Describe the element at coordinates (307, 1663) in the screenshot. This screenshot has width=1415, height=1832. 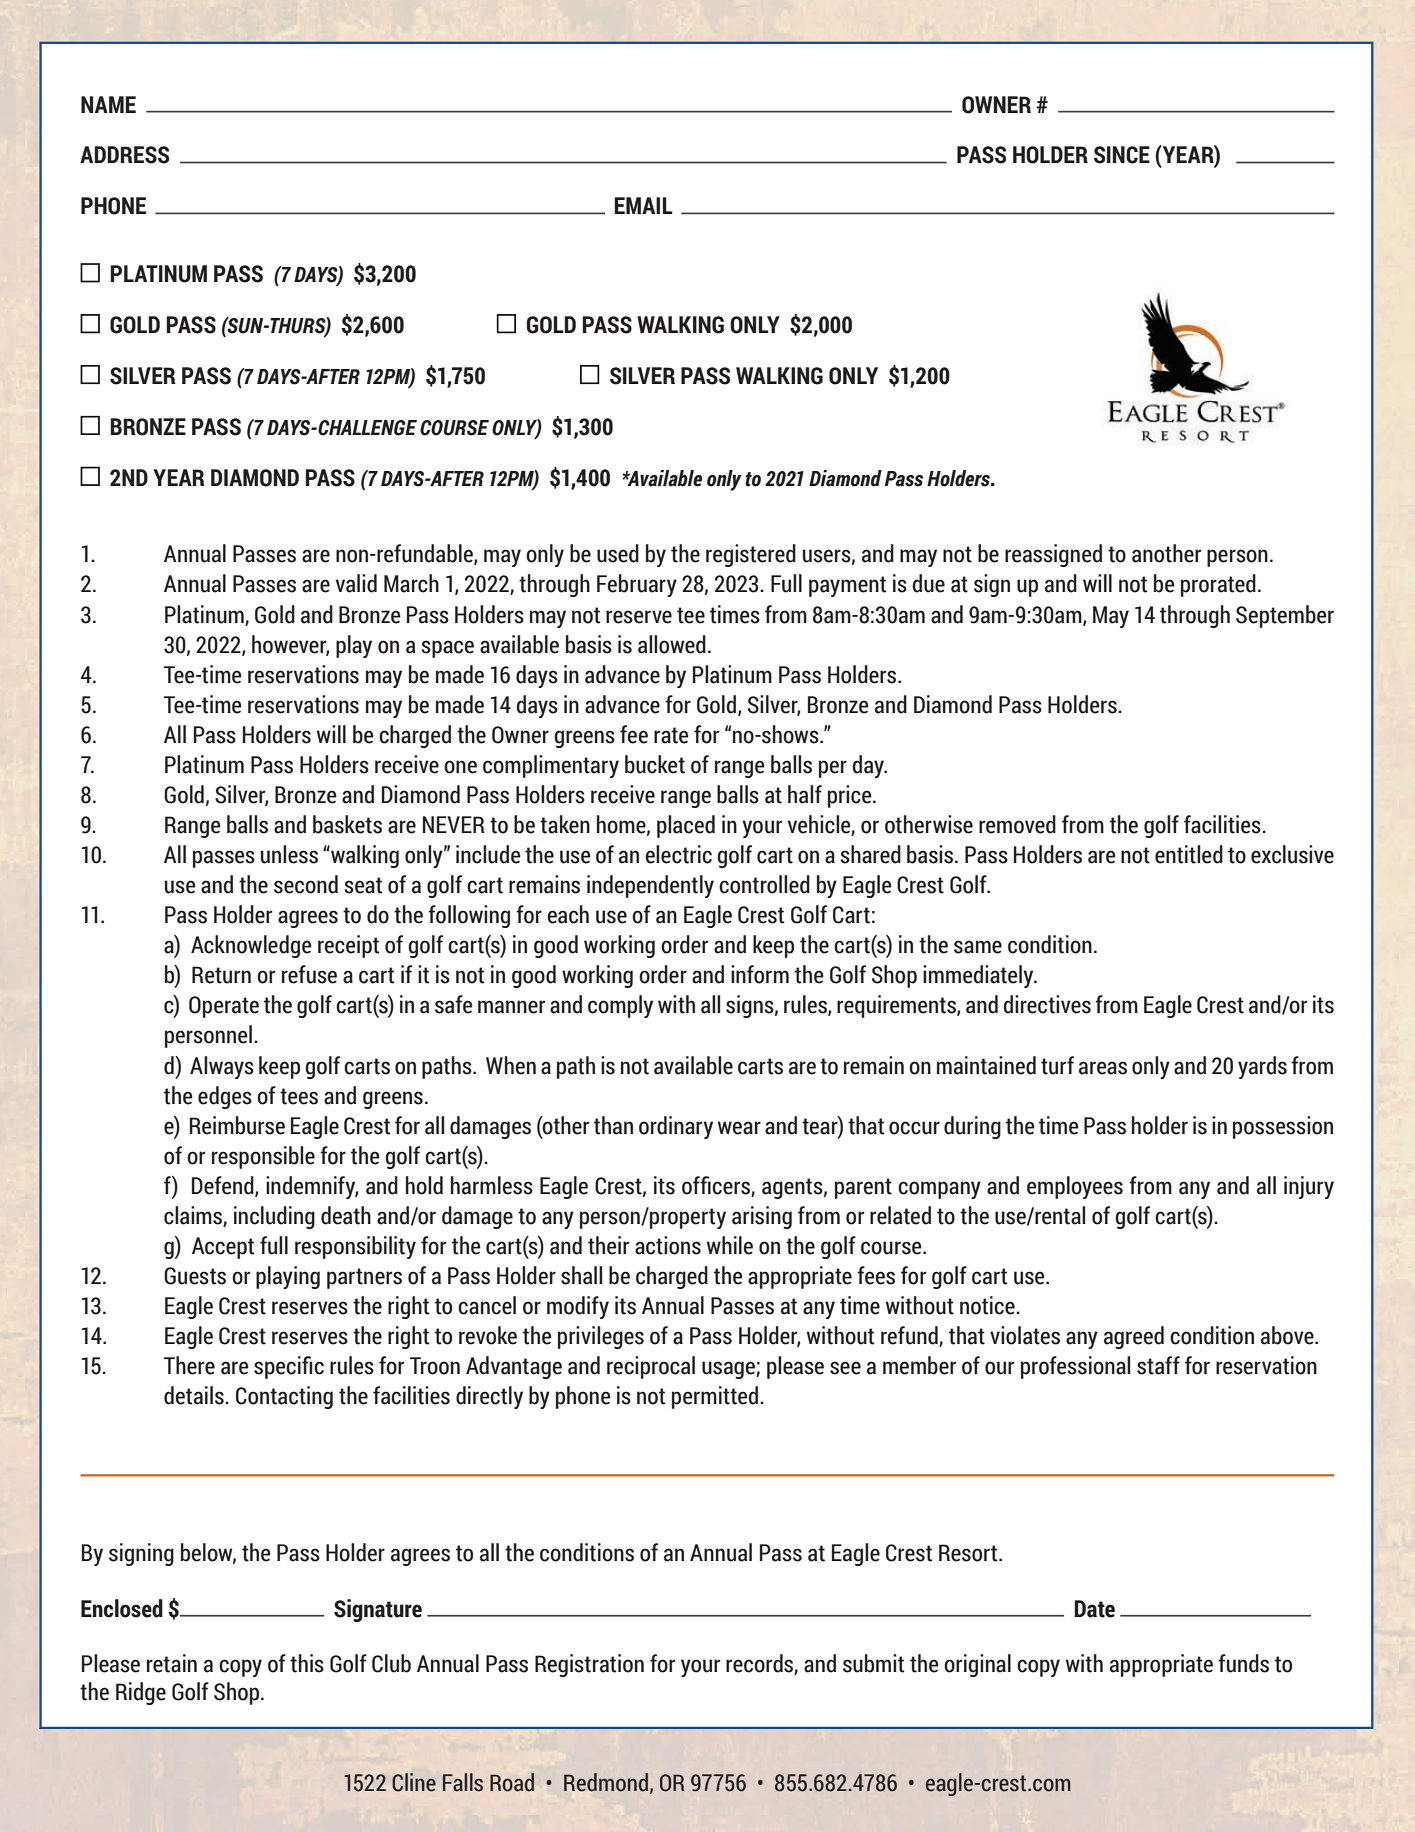
I see `this` at that location.
